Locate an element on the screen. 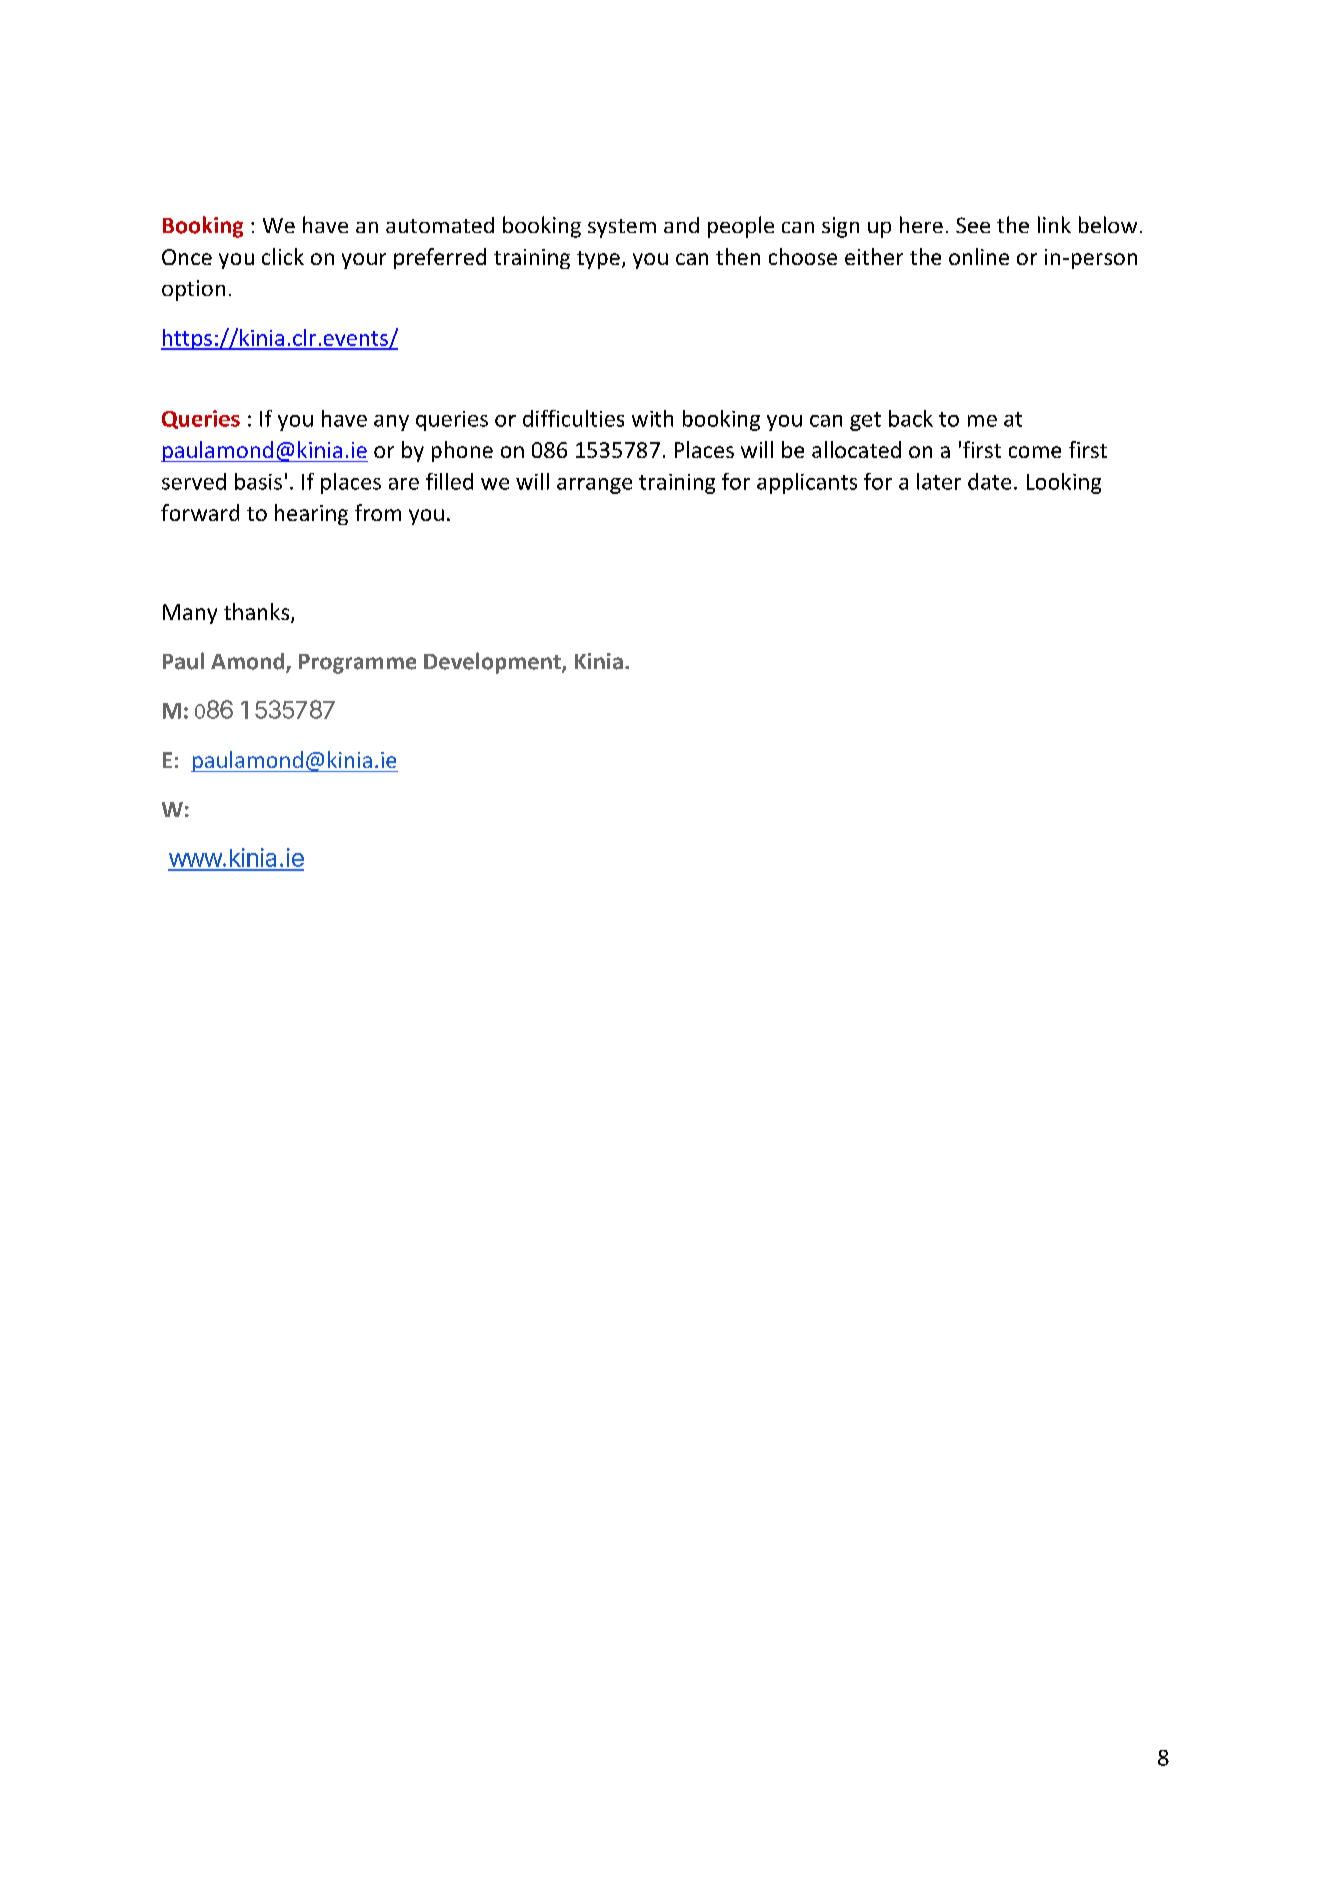 The image size is (1330, 1881). come is located at coordinates (1035, 452).
